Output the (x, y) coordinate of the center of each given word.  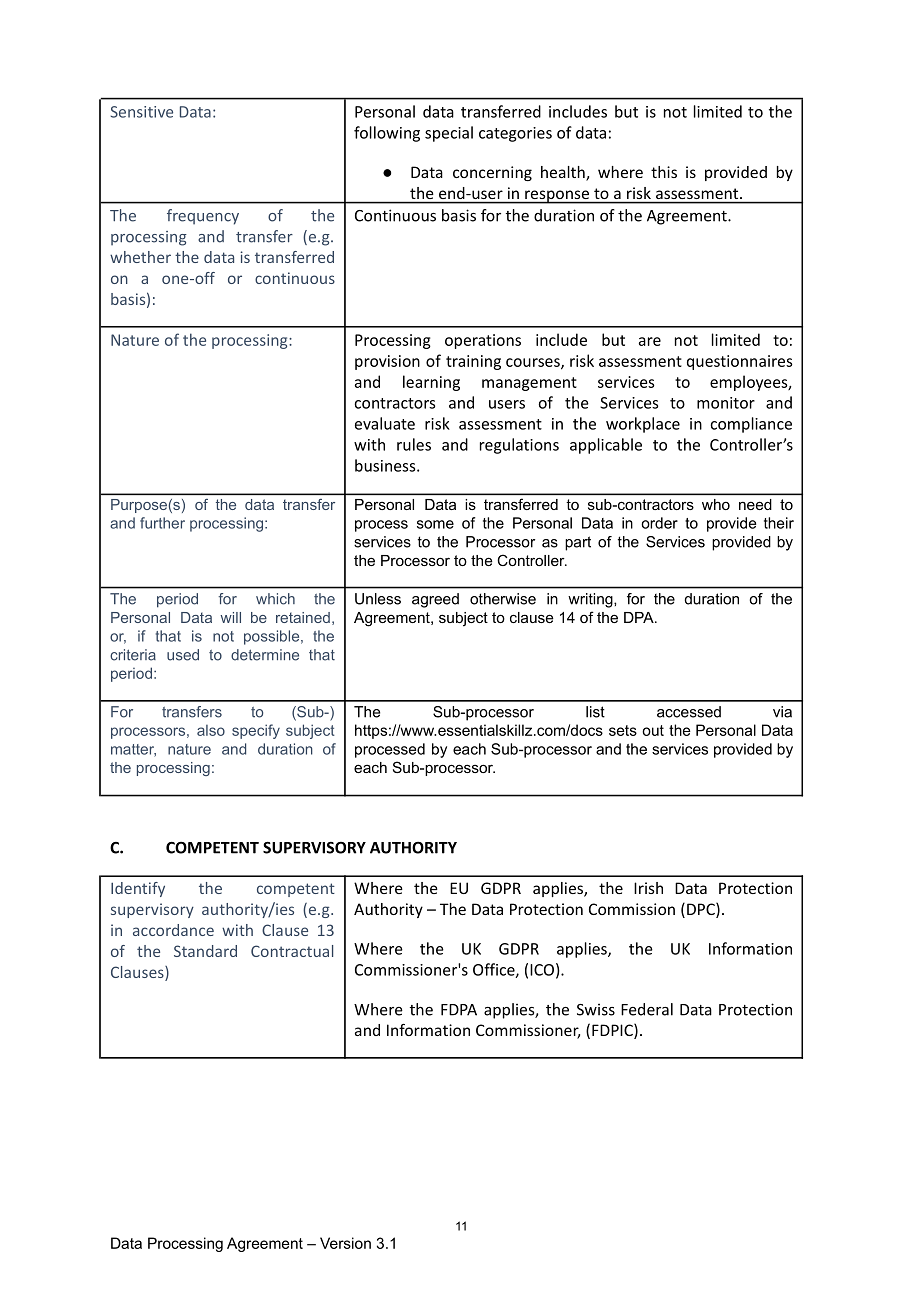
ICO (542, 970)
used (183, 655)
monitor (726, 403)
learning (431, 383)
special (449, 134)
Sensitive (142, 112)
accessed (689, 712)
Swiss (596, 1009)
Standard (205, 951)
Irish (648, 888)
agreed (435, 600)
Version (345, 1243)
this (664, 172)
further (162, 523)
